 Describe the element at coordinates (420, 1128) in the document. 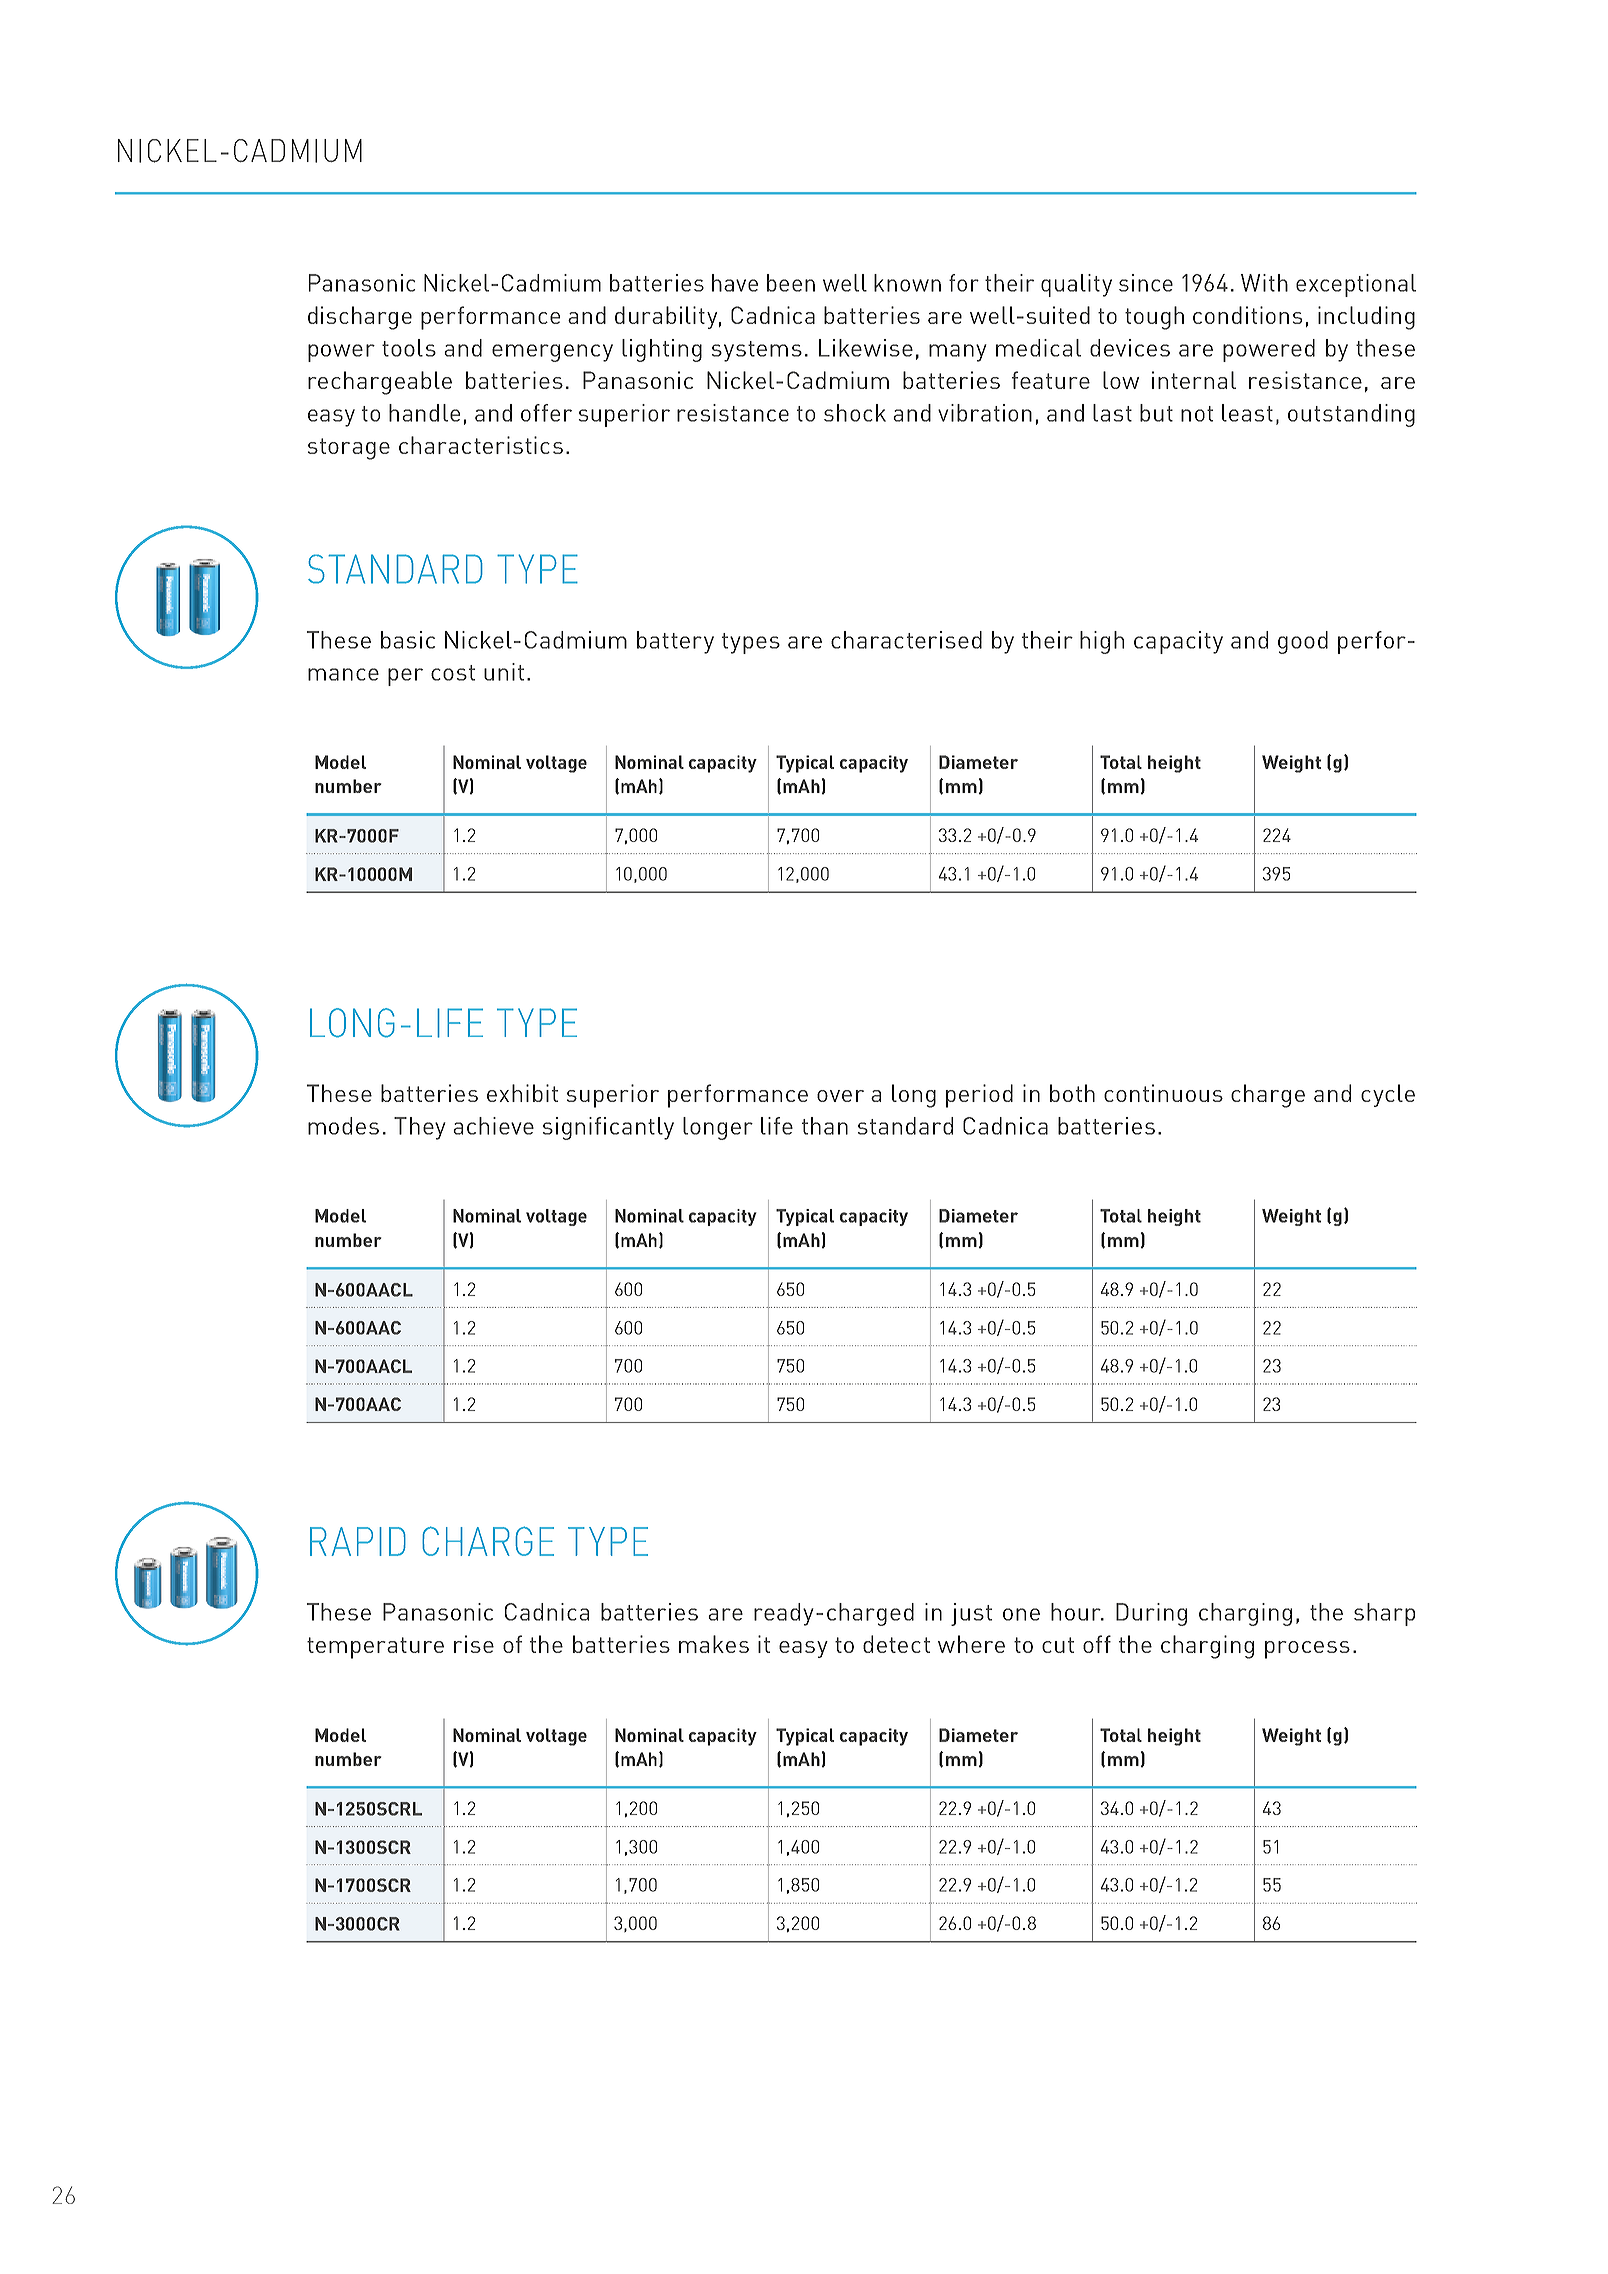

I see `They` at that location.
